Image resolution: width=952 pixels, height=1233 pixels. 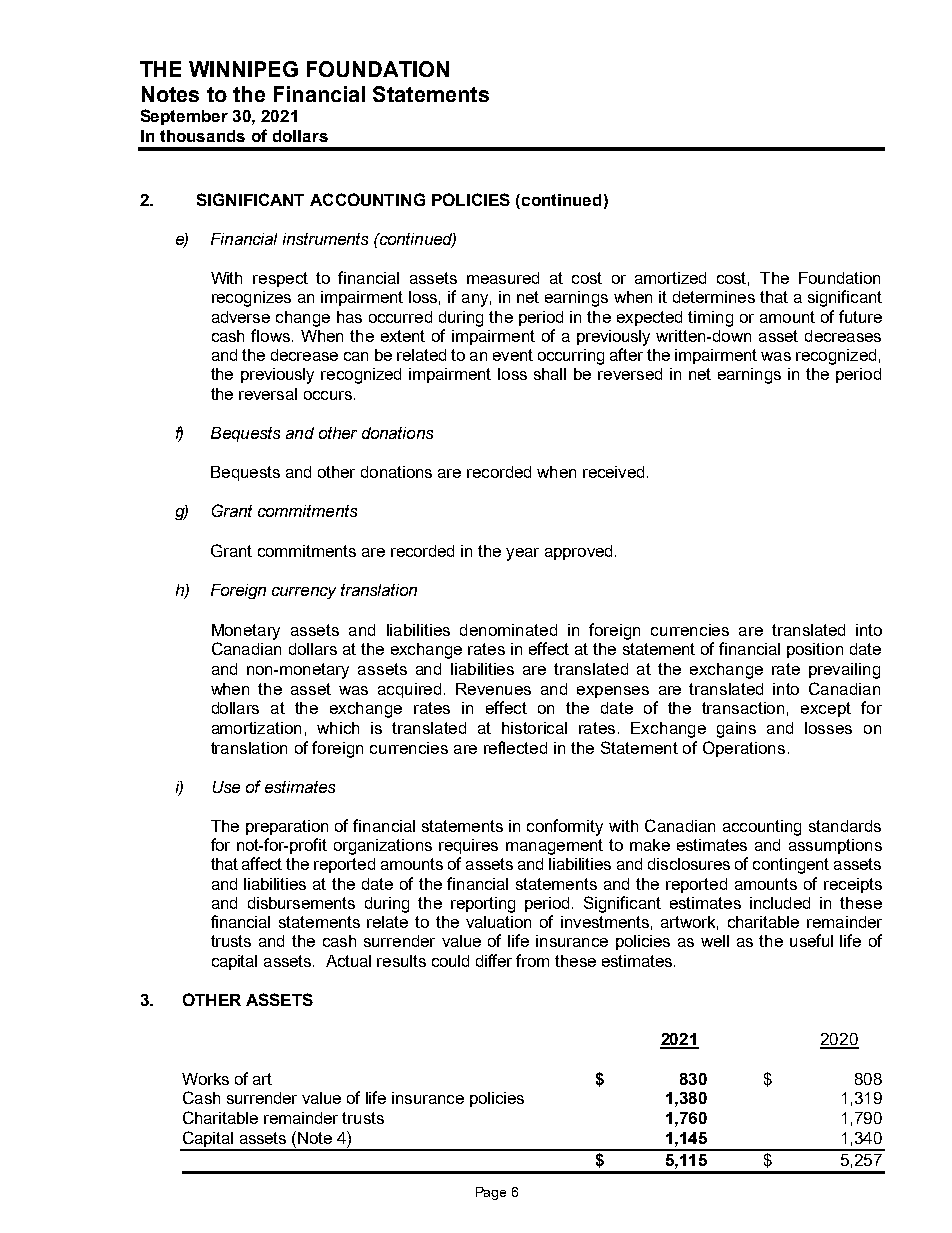 I want to click on amortized, so click(x=670, y=278).
